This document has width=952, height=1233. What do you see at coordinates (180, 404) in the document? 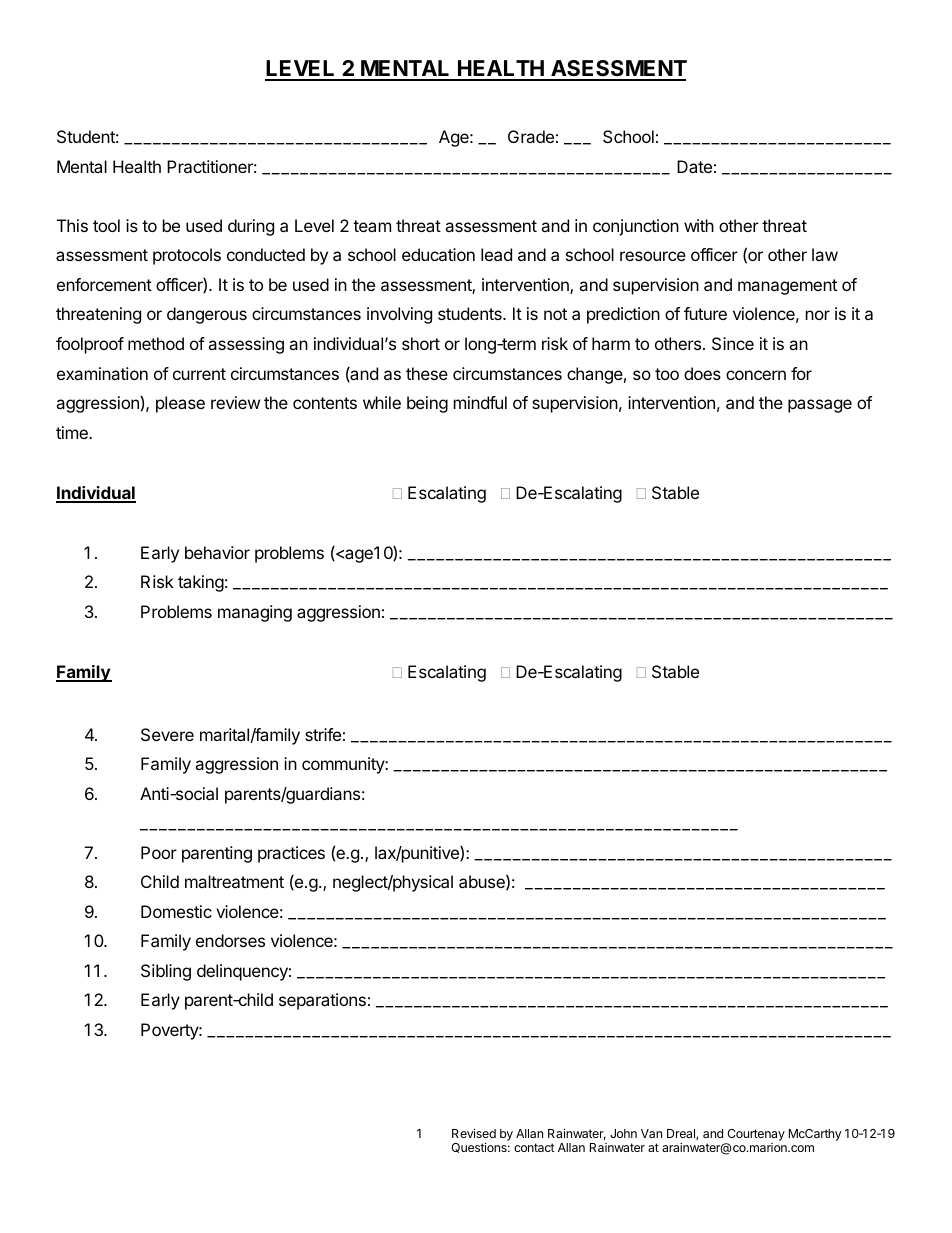
I see `please` at bounding box center [180, 404].
